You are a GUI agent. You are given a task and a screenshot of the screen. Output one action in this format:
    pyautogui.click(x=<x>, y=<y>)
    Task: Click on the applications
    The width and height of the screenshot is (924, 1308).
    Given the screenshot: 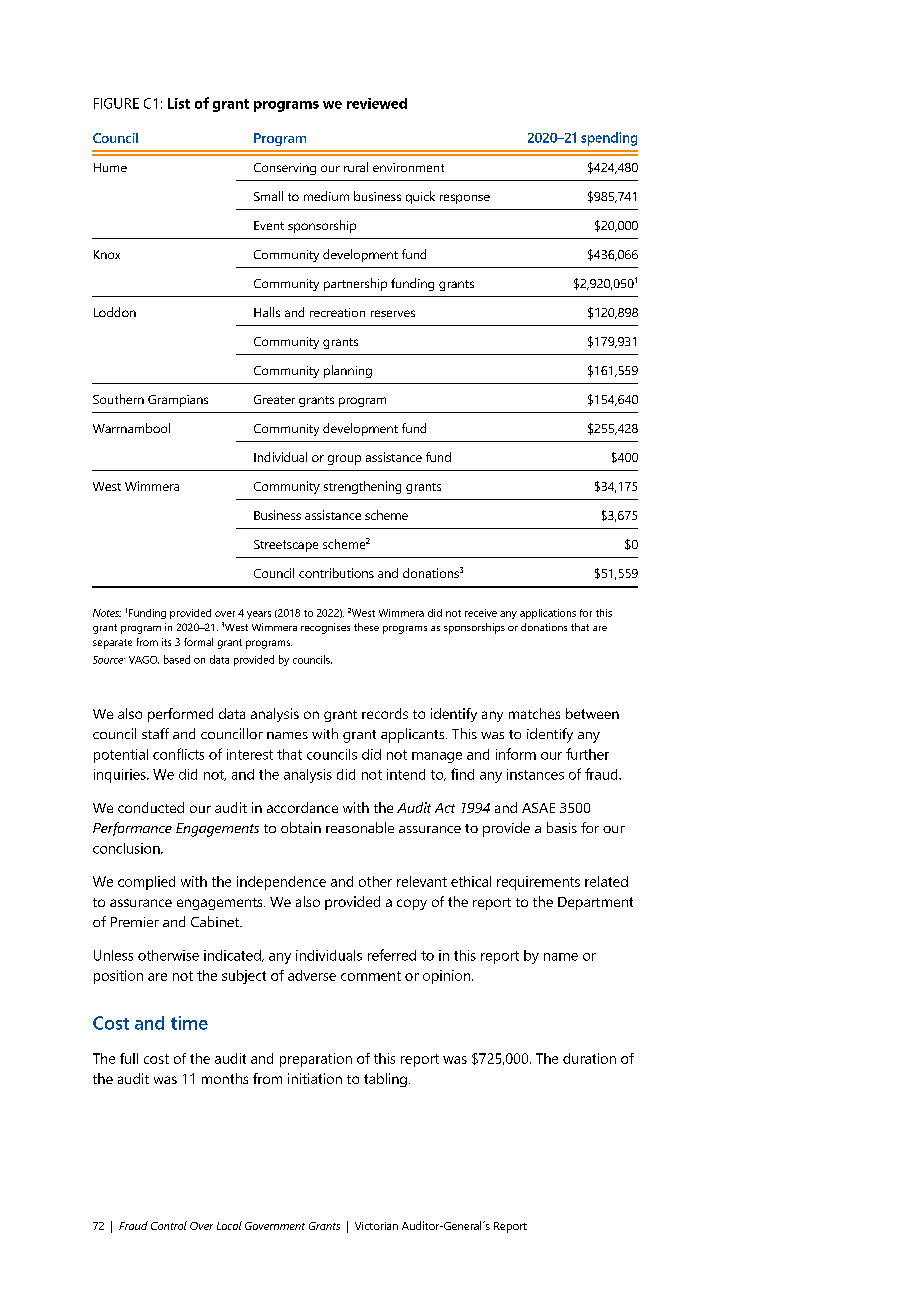 What is the action you would take?
    pyautogui.click(x=548, y=614)
